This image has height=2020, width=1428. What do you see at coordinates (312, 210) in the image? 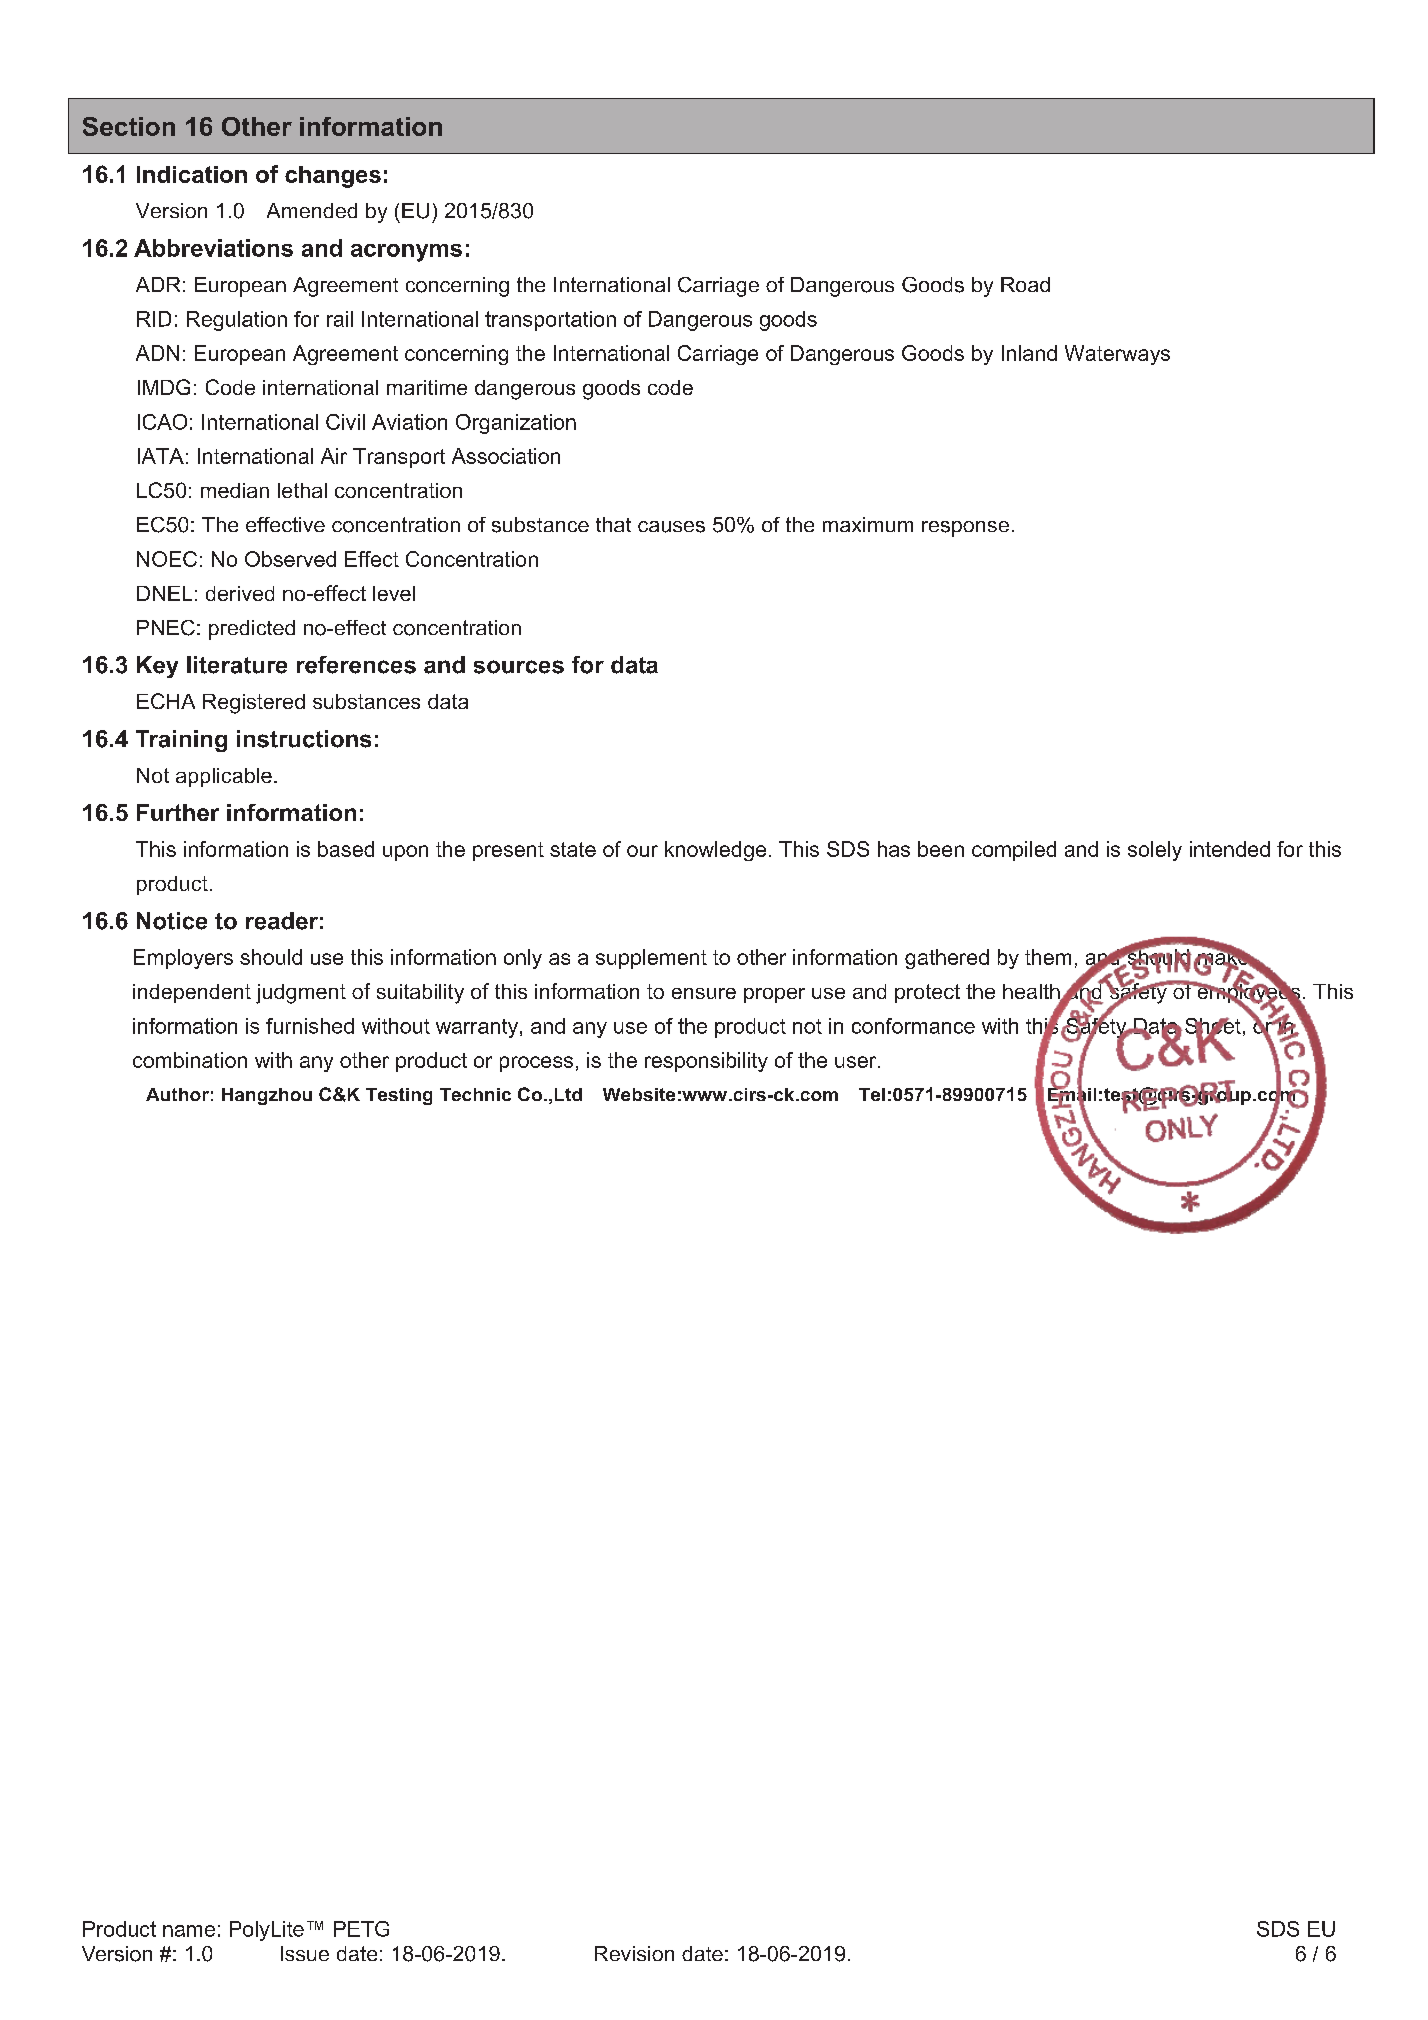
I see `Amended` at bounding box center [312, 210].
